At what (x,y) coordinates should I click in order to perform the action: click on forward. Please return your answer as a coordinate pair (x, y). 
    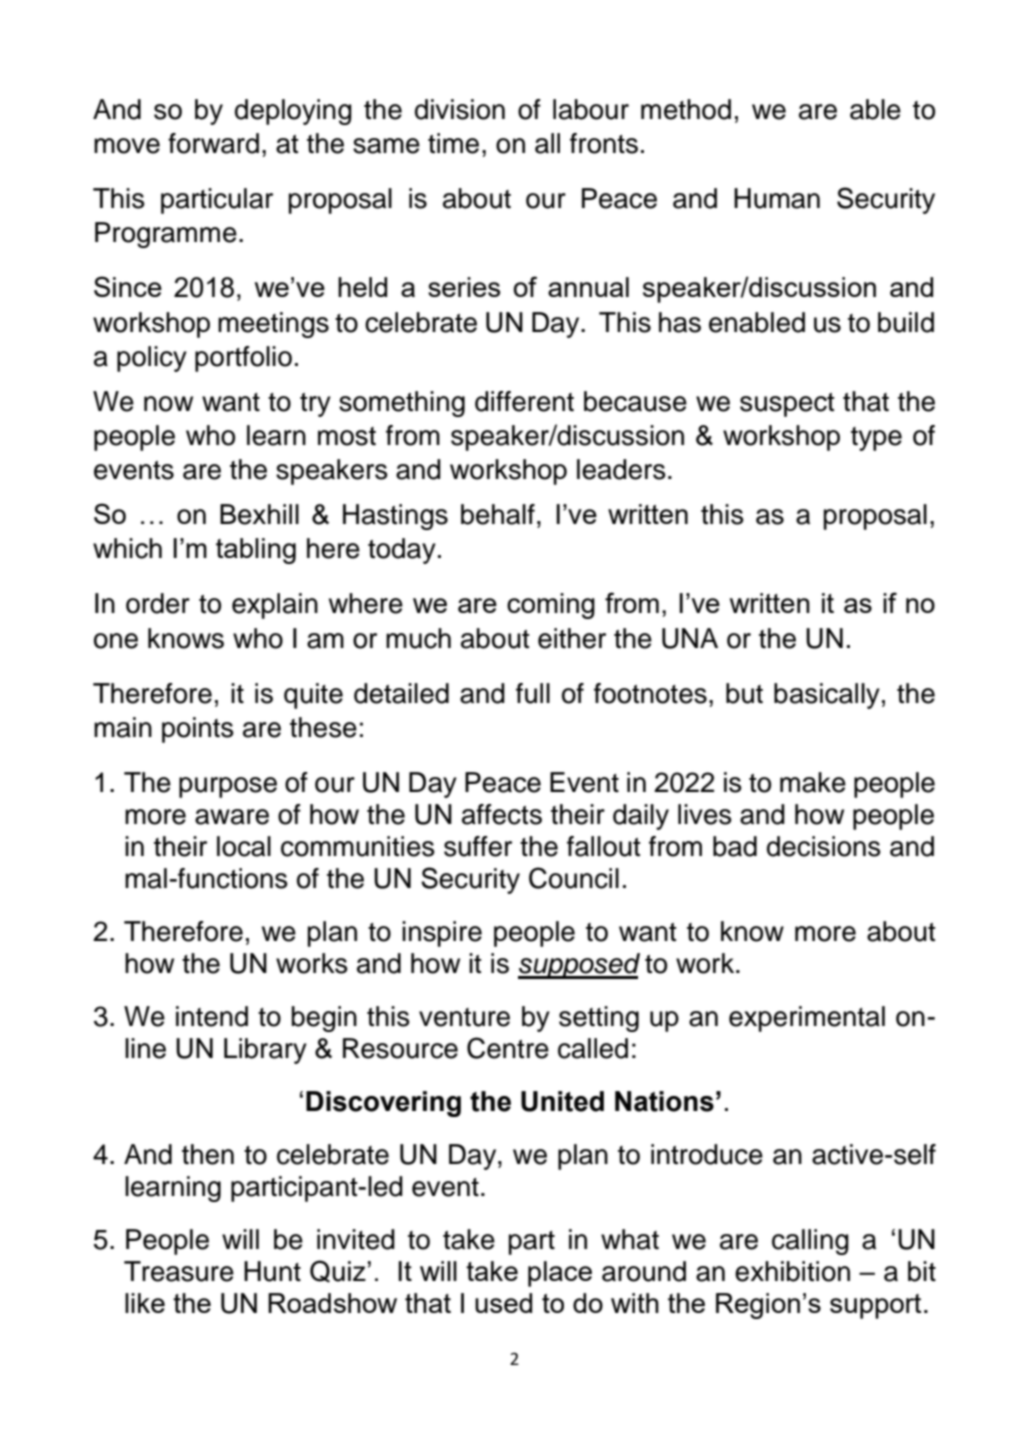
    Looking at the image, I should click on (213, 143).
